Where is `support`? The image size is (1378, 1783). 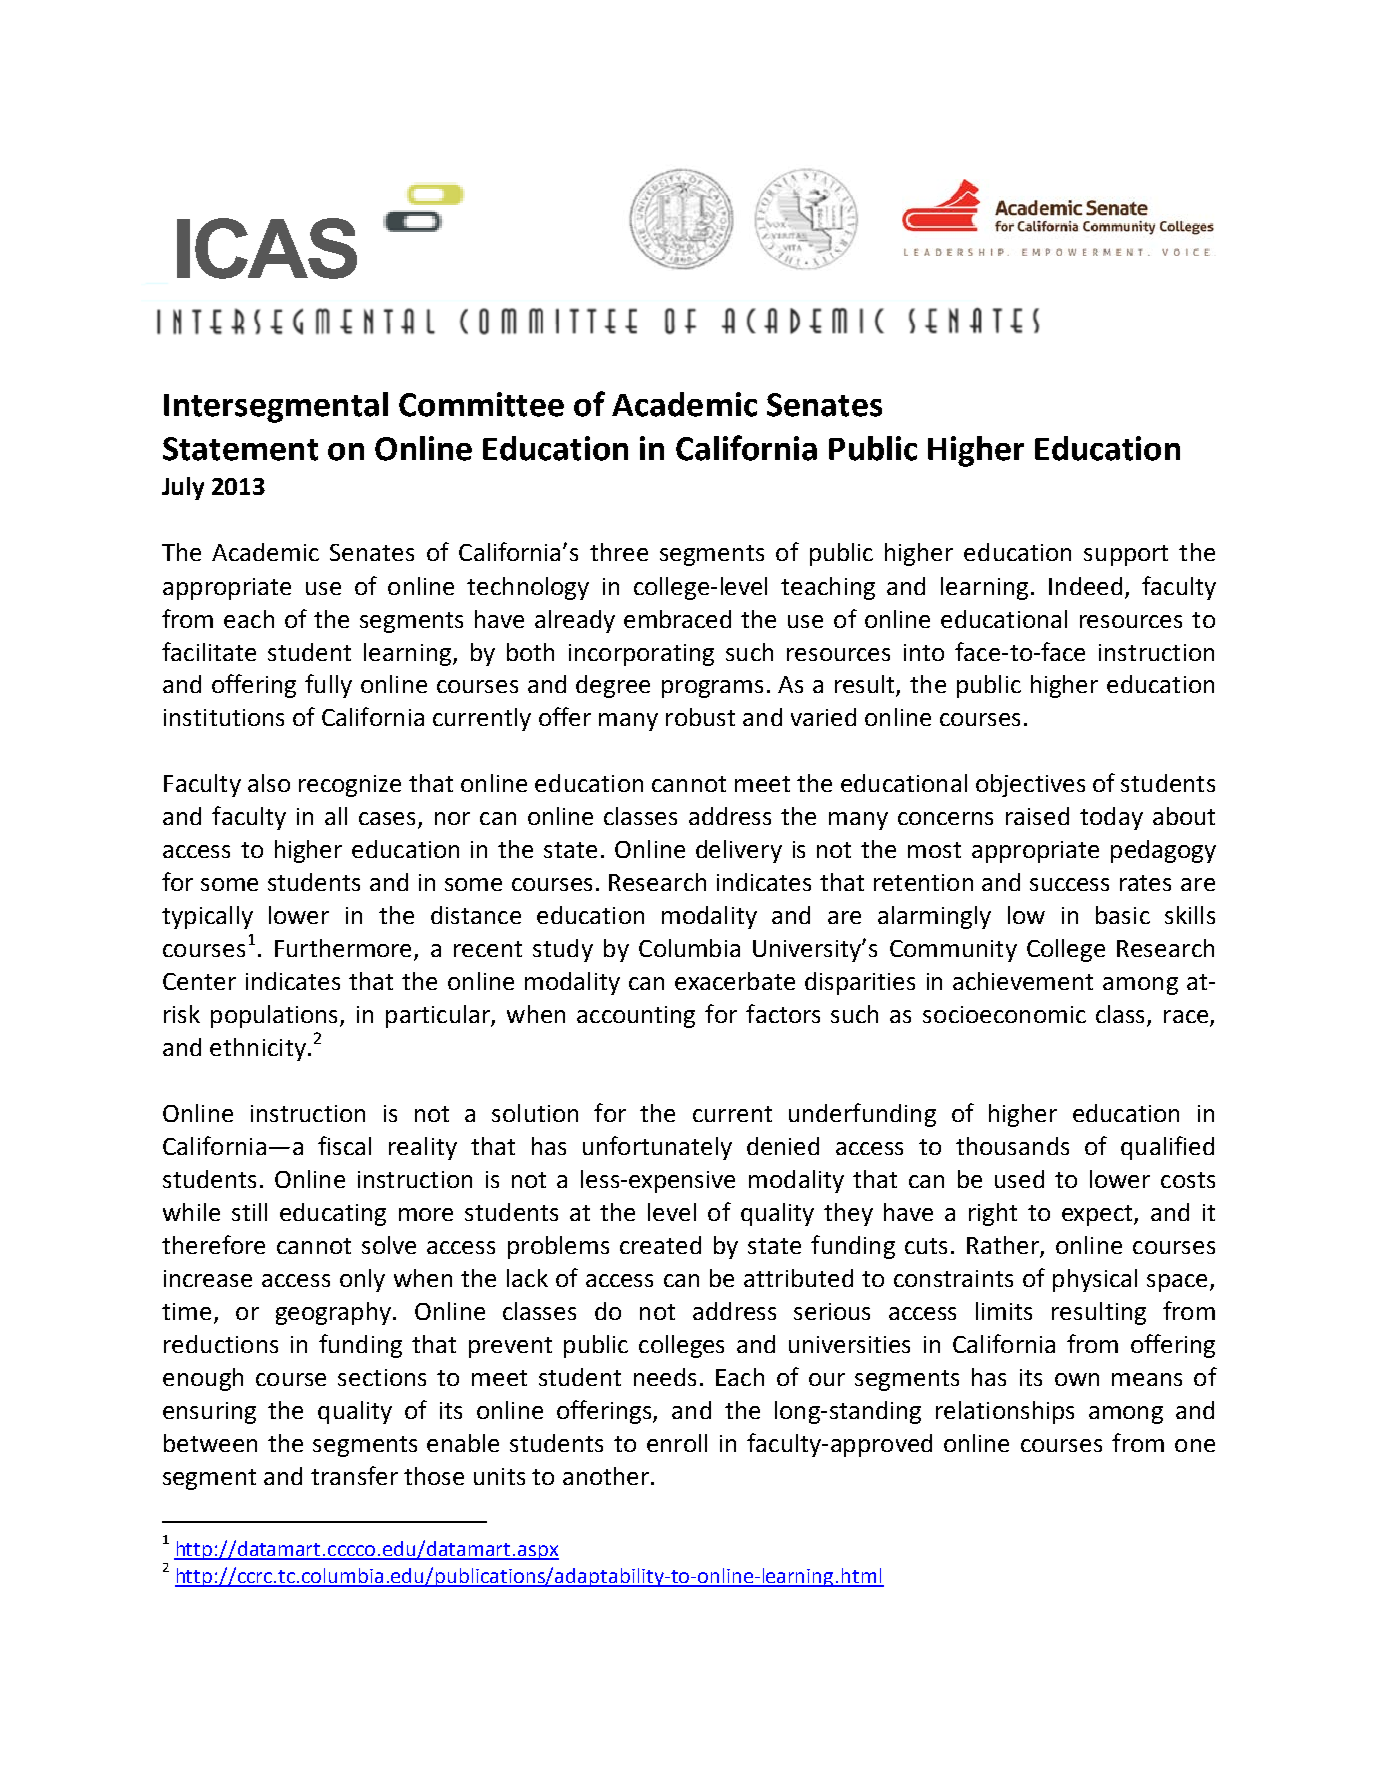
support is located at coordinates (1126, 555).
